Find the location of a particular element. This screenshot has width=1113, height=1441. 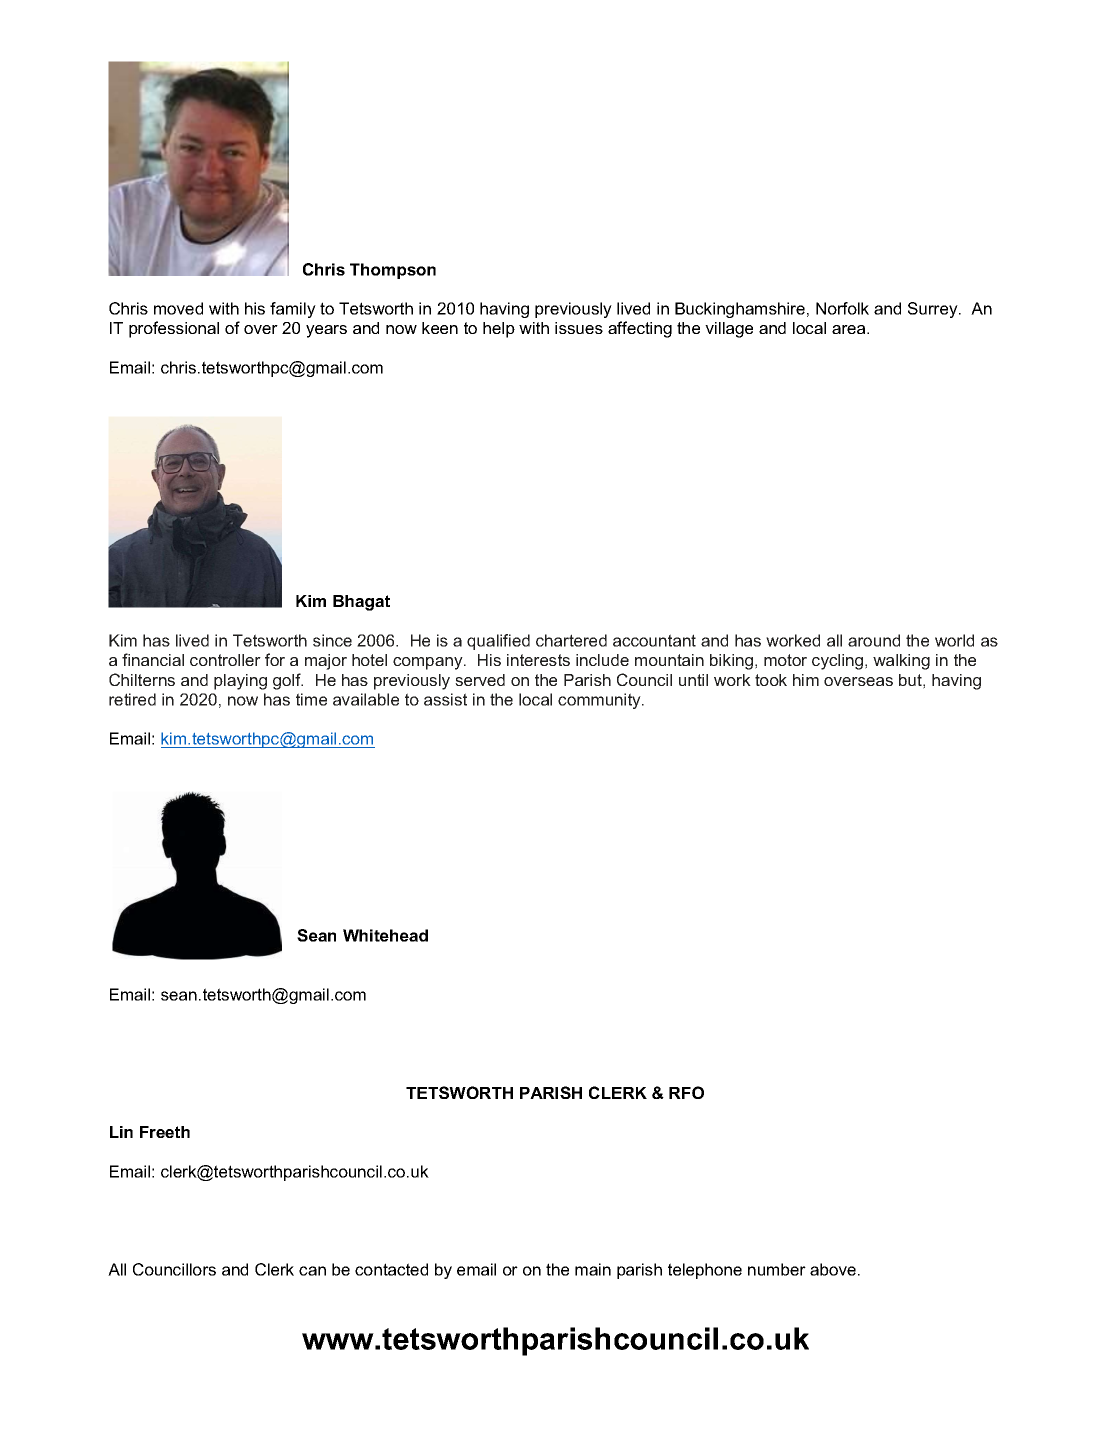

chartered is located at coordinates (571, 640).
